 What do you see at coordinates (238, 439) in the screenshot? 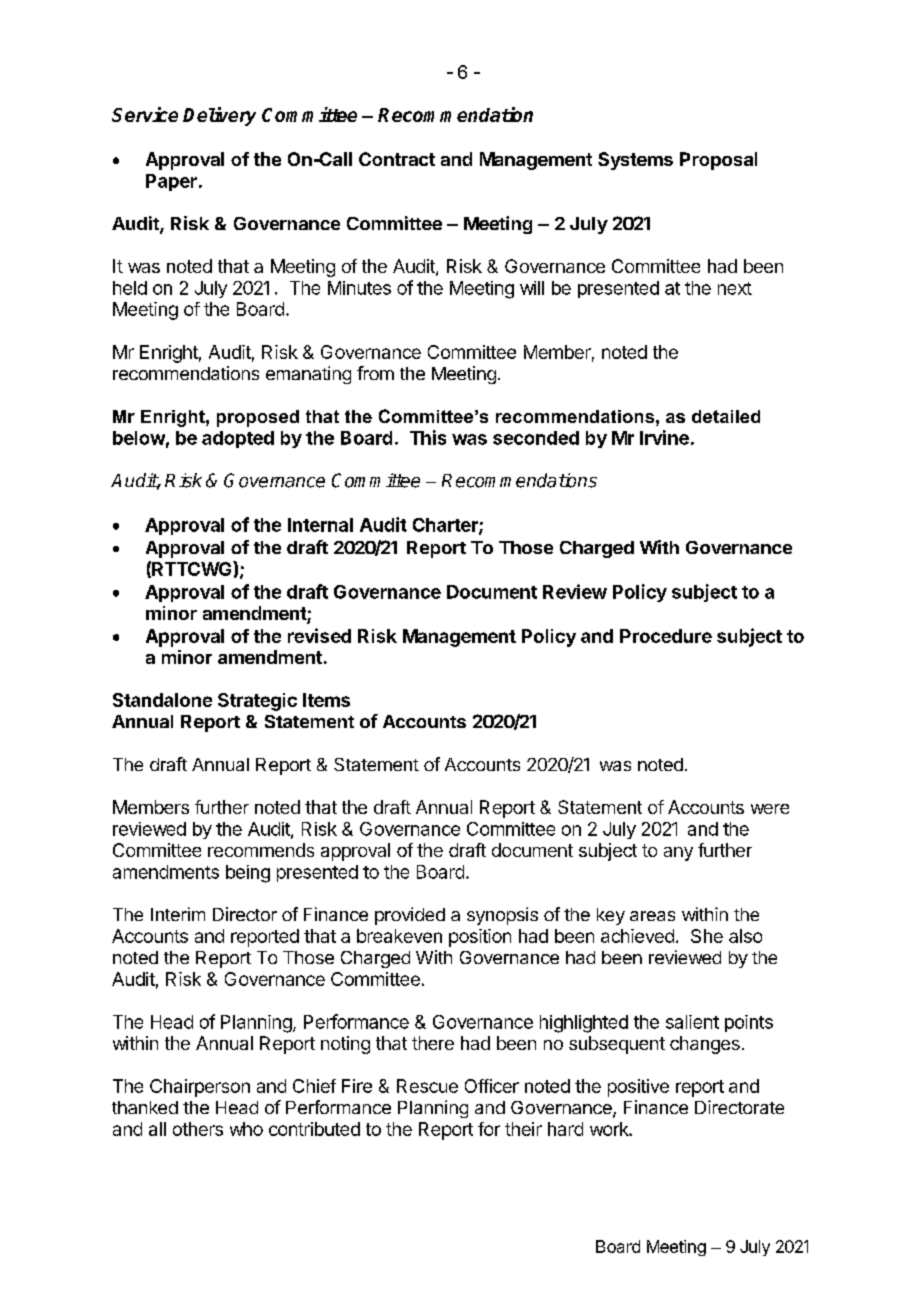
I see `adopted` at bounding box center [238, 439].
